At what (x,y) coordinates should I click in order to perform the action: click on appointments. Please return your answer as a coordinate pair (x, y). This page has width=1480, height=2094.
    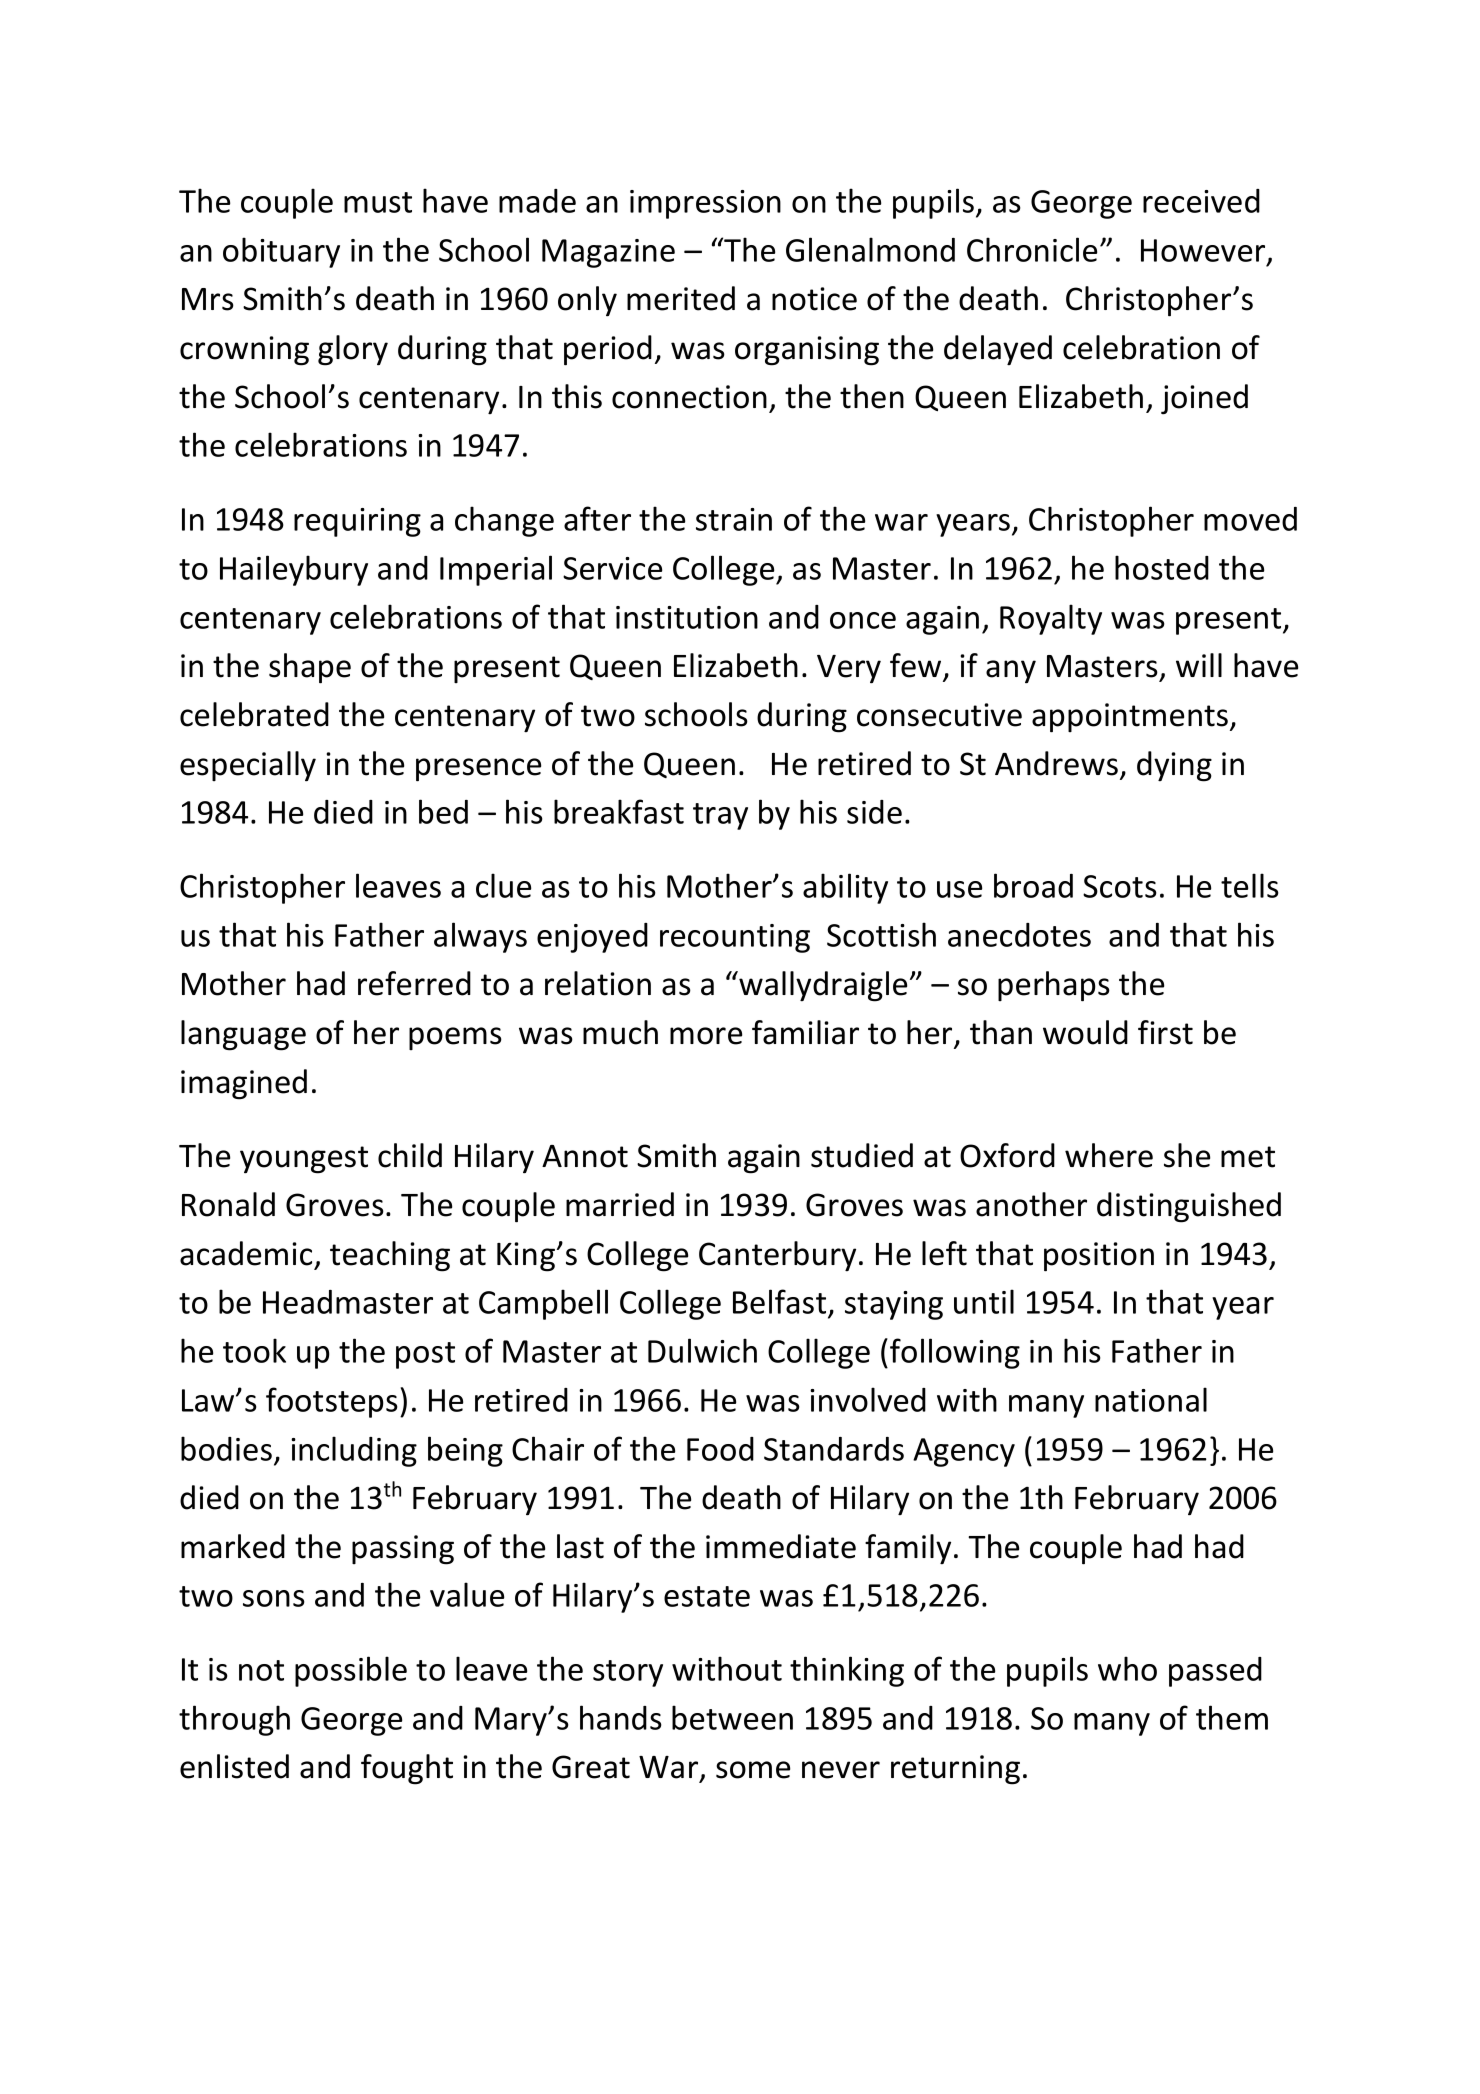
    Looking at the image, I should click on (1131, 718).
